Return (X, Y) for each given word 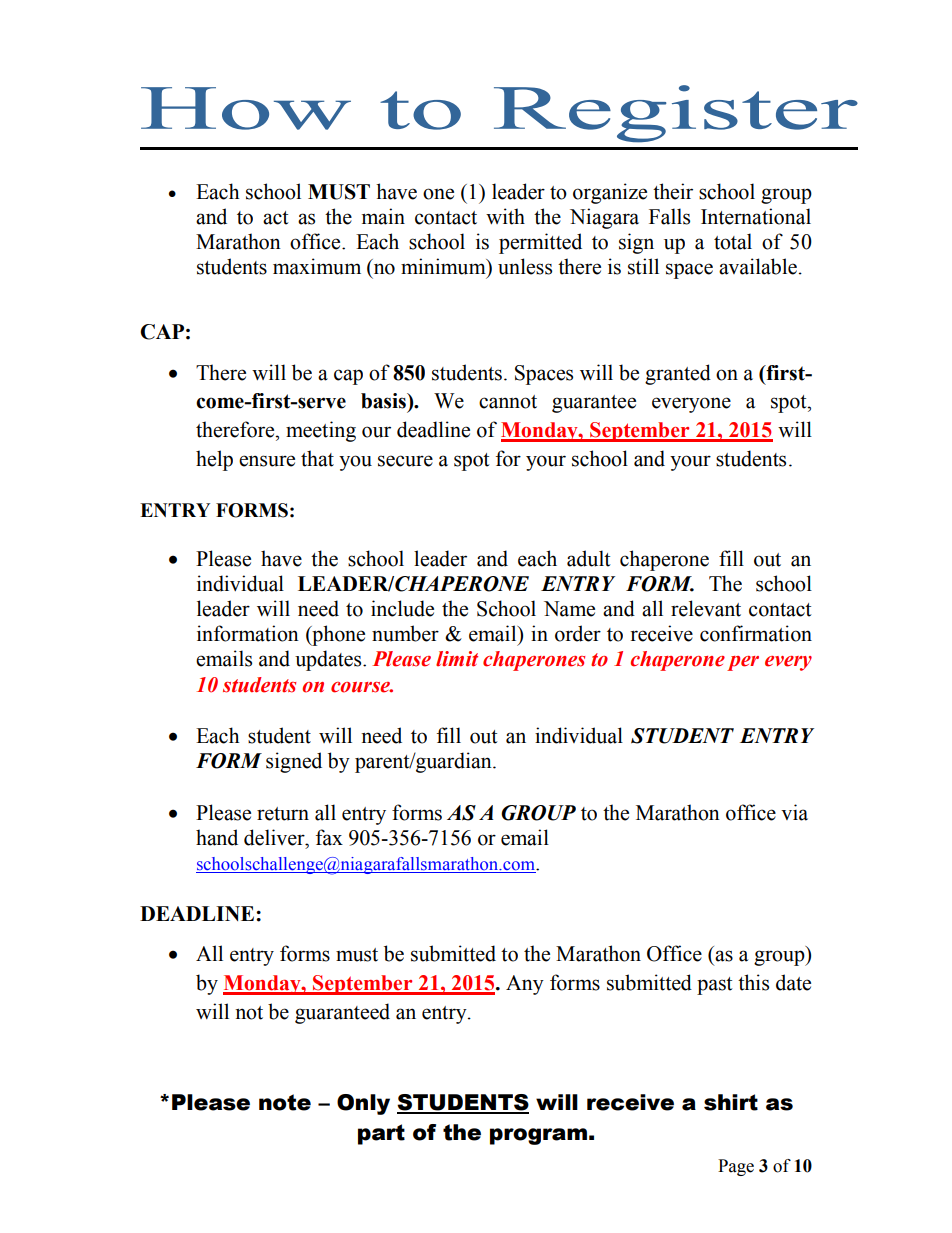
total (733, 241)
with (505, 216)
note (285, 1102)
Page (736, 1167)
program (538, 1136)
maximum (317, 266)
